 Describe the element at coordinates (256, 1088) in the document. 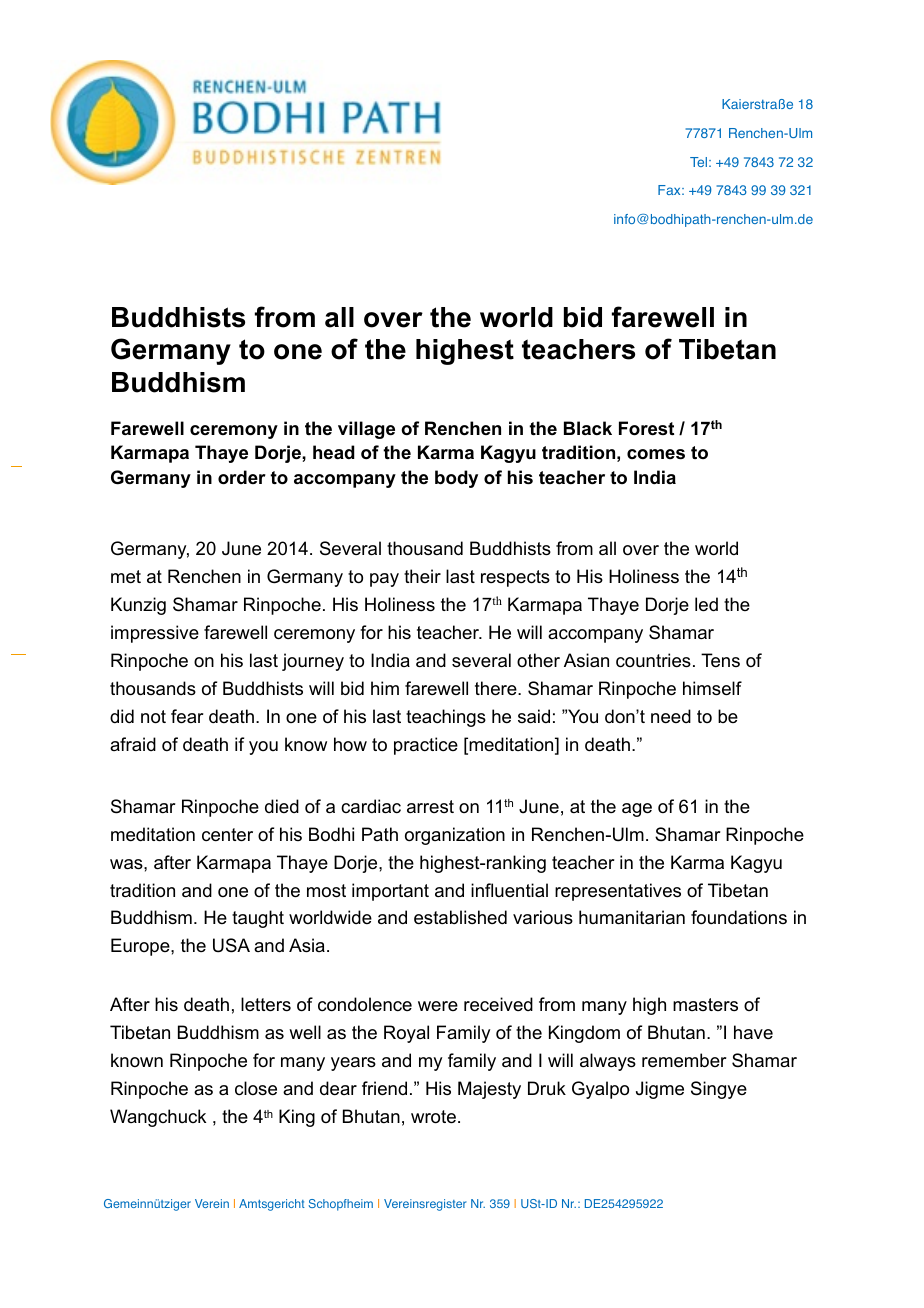

I see `close` at that location.
